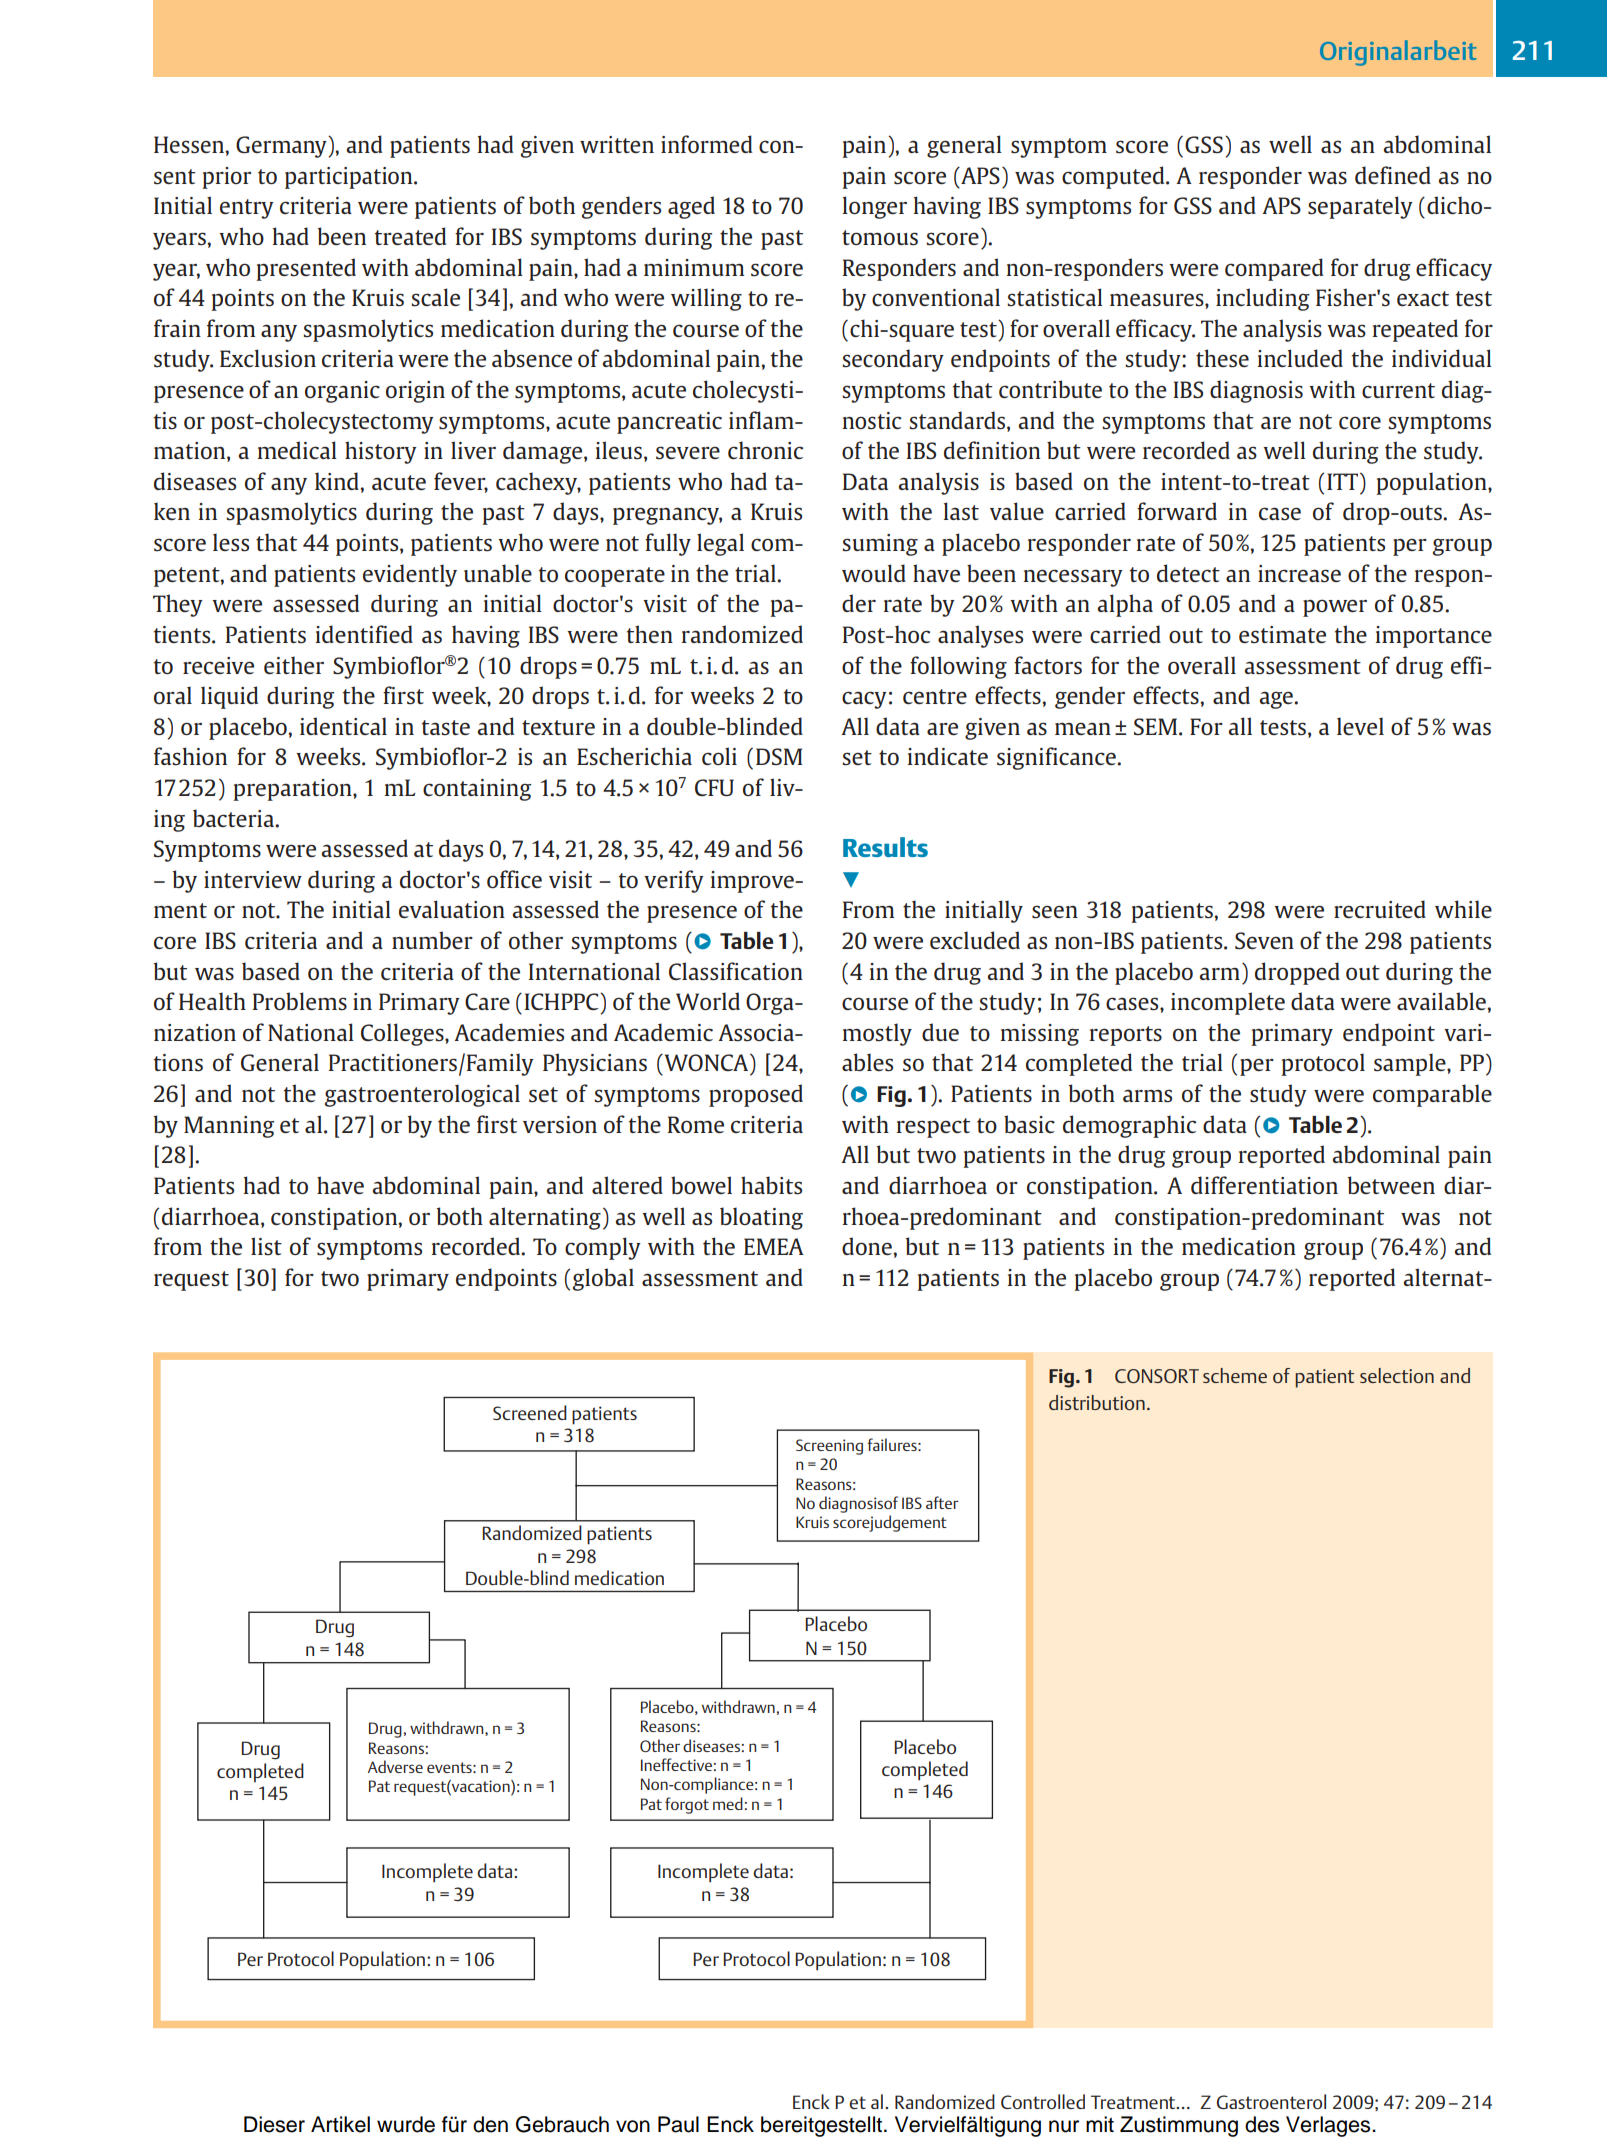 This screenshot has width=1607, height=2143. I want to click on DSM, so click(779, 756).
